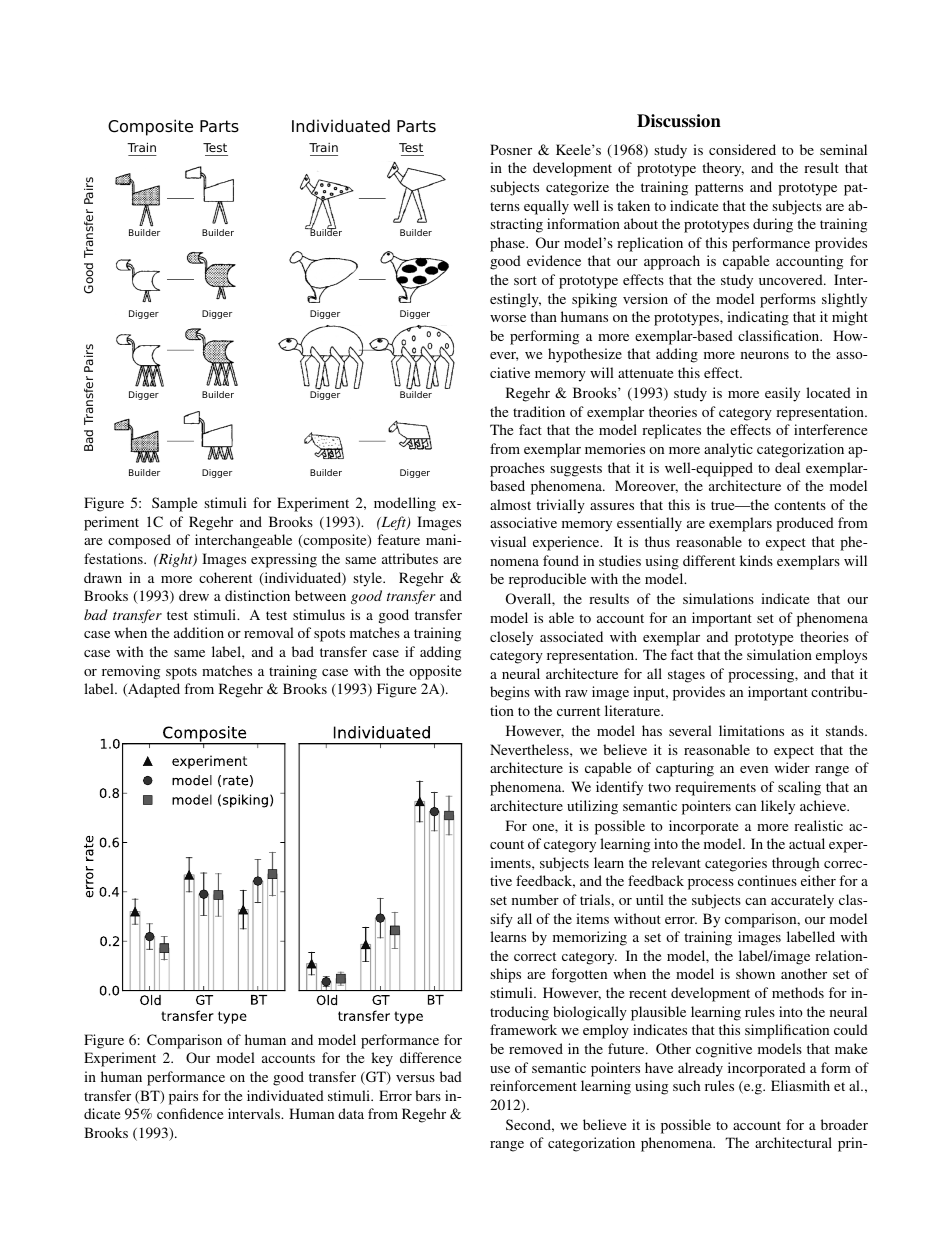 The width and height of the image is (952, 1233). Describe the element at coordinates (190, 1113) in the image. I see `confidence` at that location.
